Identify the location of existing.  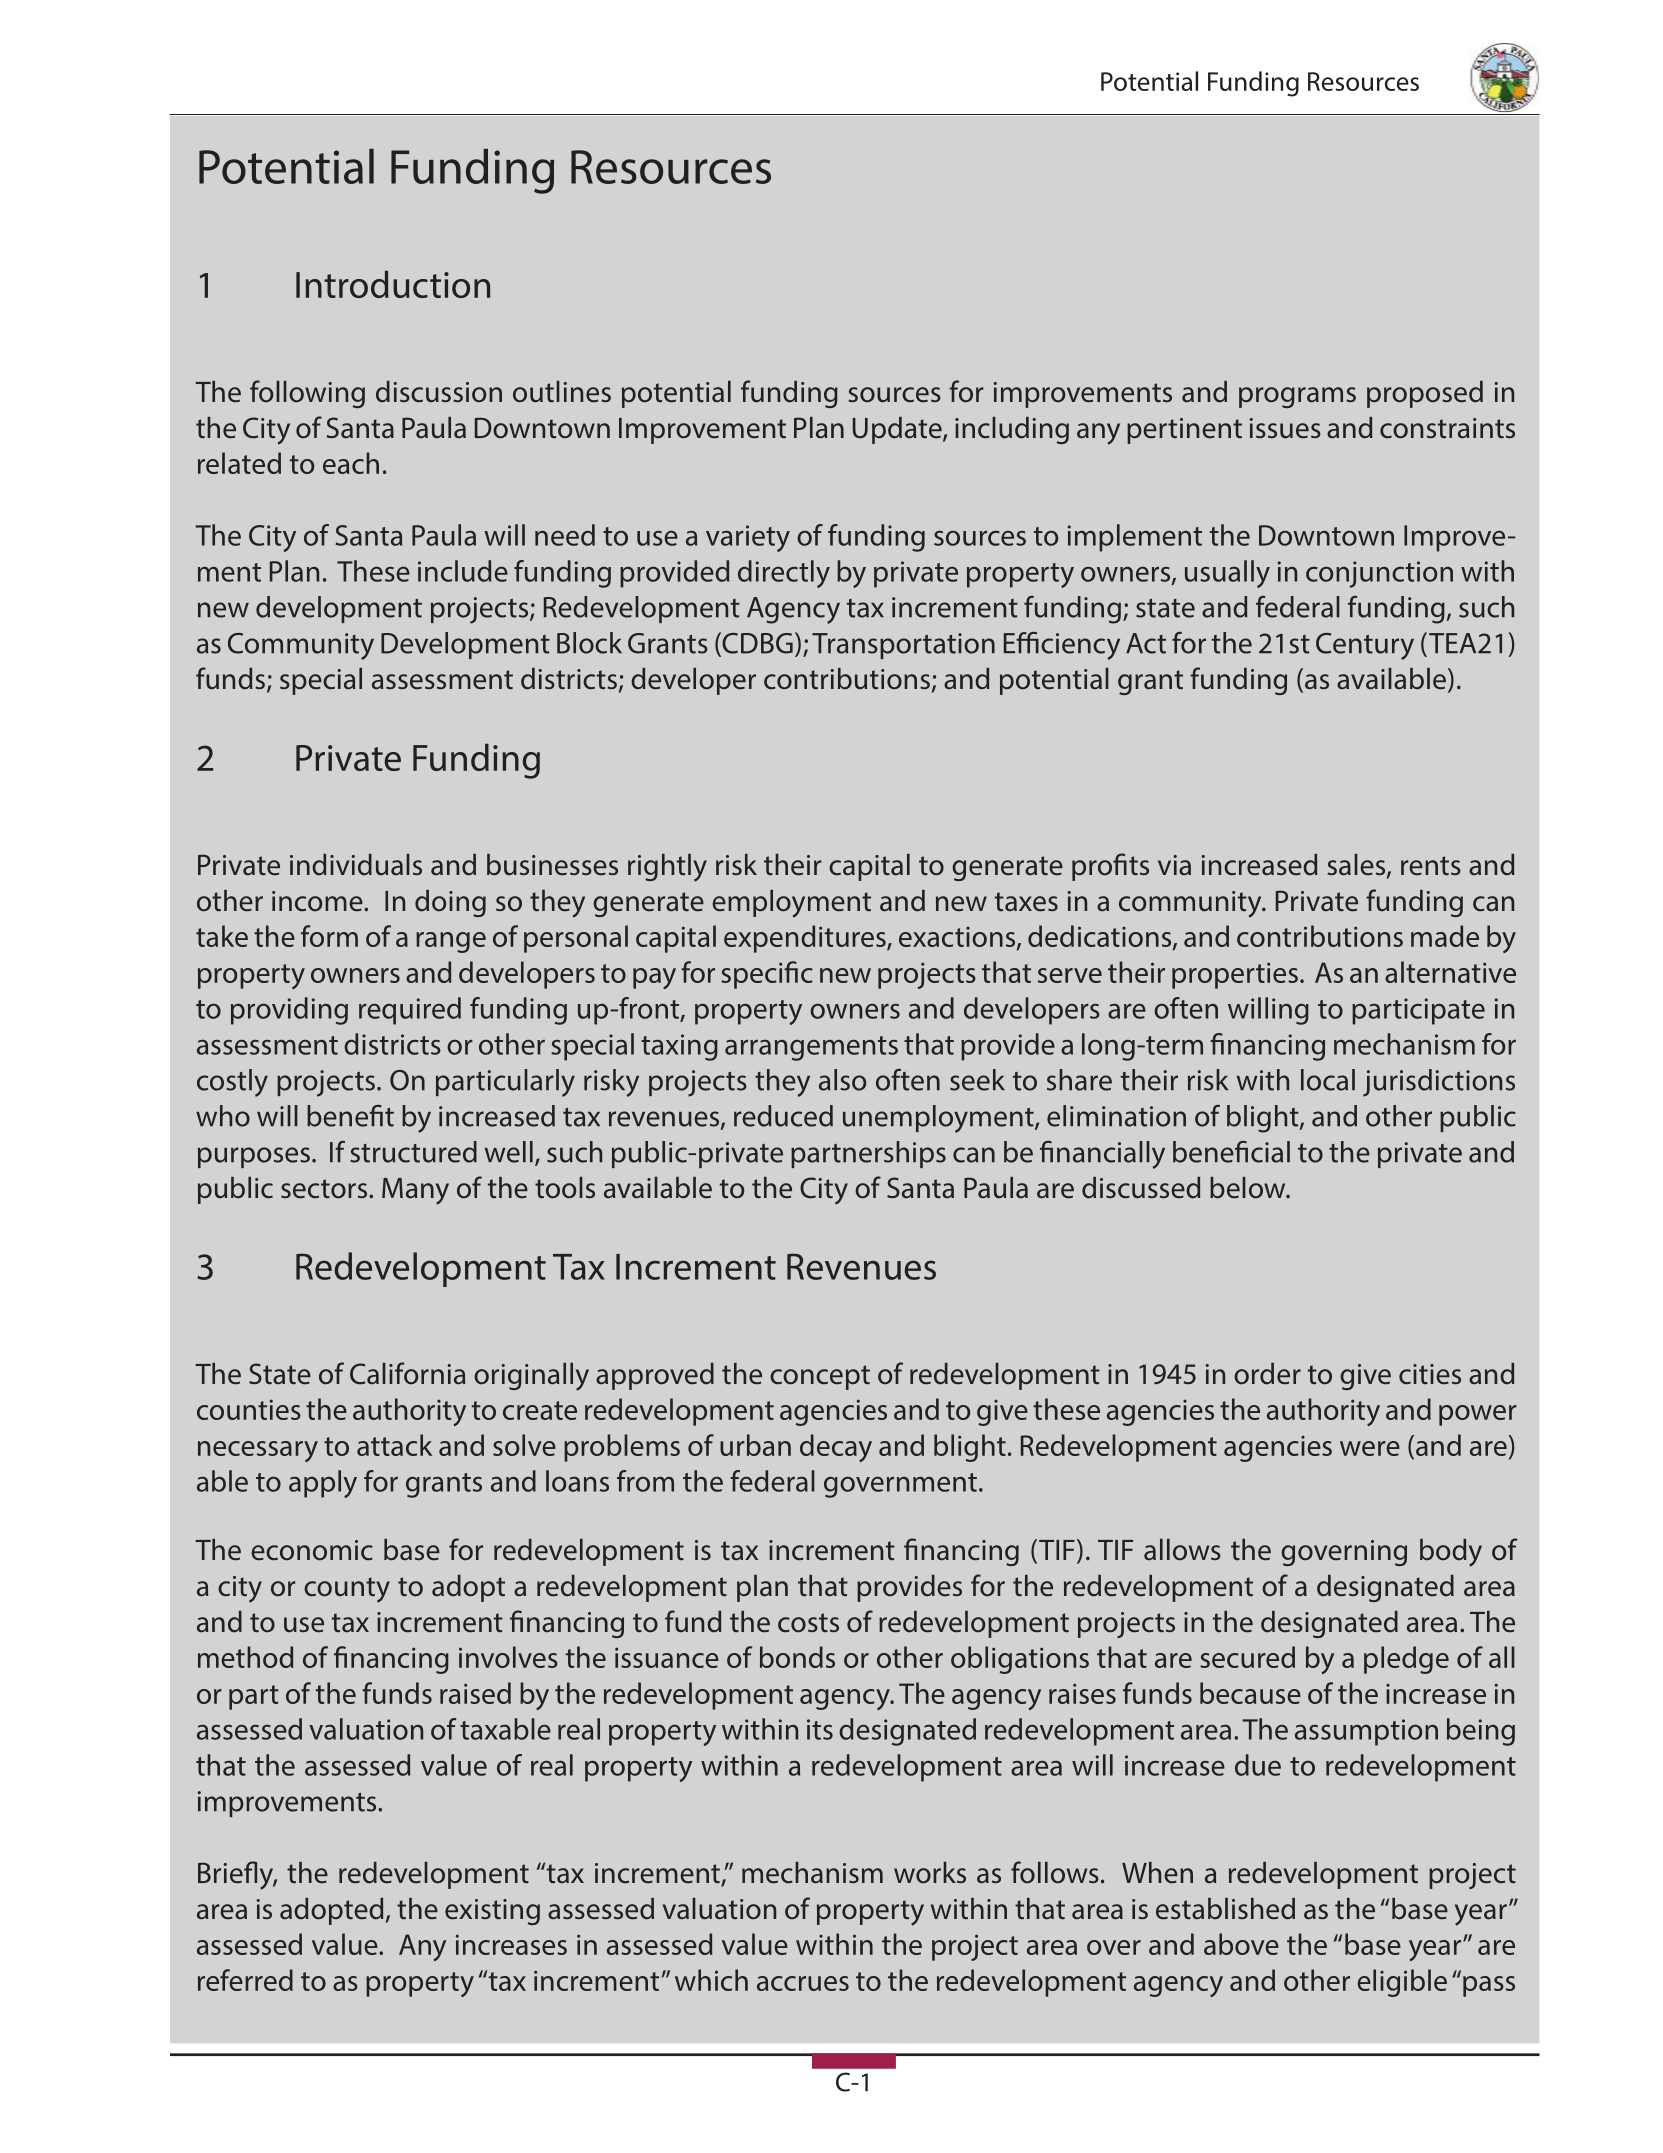
(492, 1912).
